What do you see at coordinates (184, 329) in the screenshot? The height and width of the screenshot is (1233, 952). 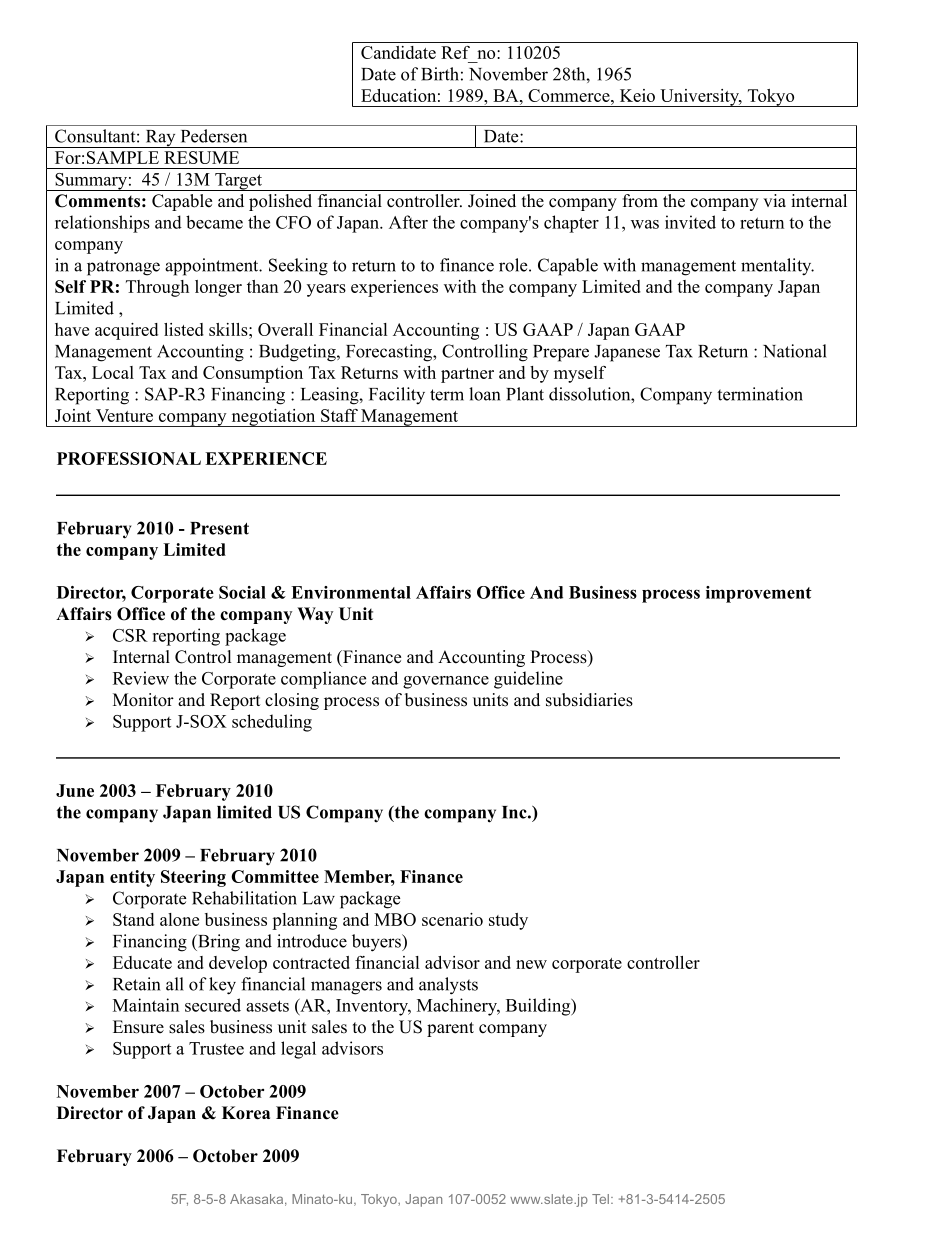 I see `listed` at bounding box center [184, 329].
